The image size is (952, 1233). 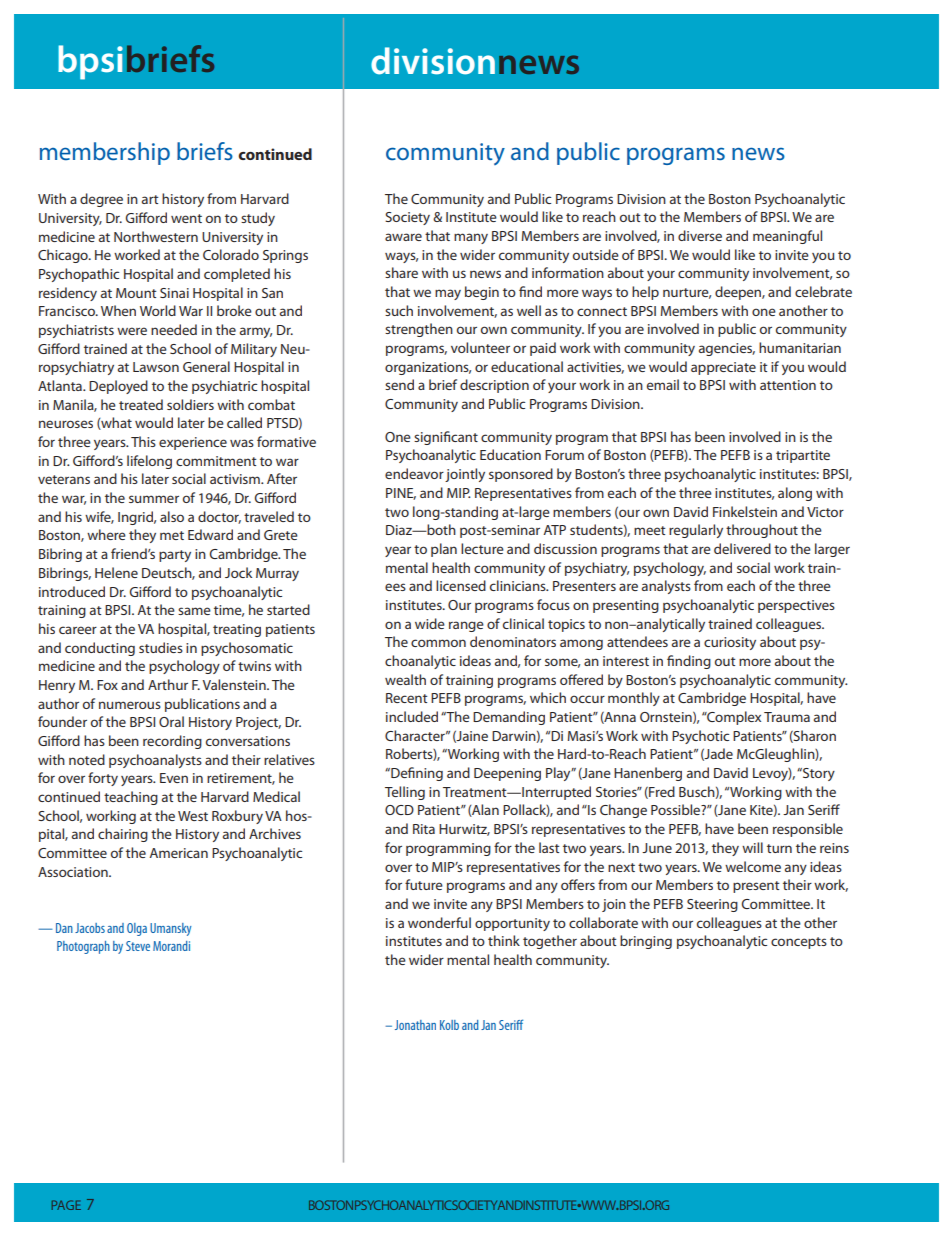 I want to click on future, so click(x=424, y=884).
